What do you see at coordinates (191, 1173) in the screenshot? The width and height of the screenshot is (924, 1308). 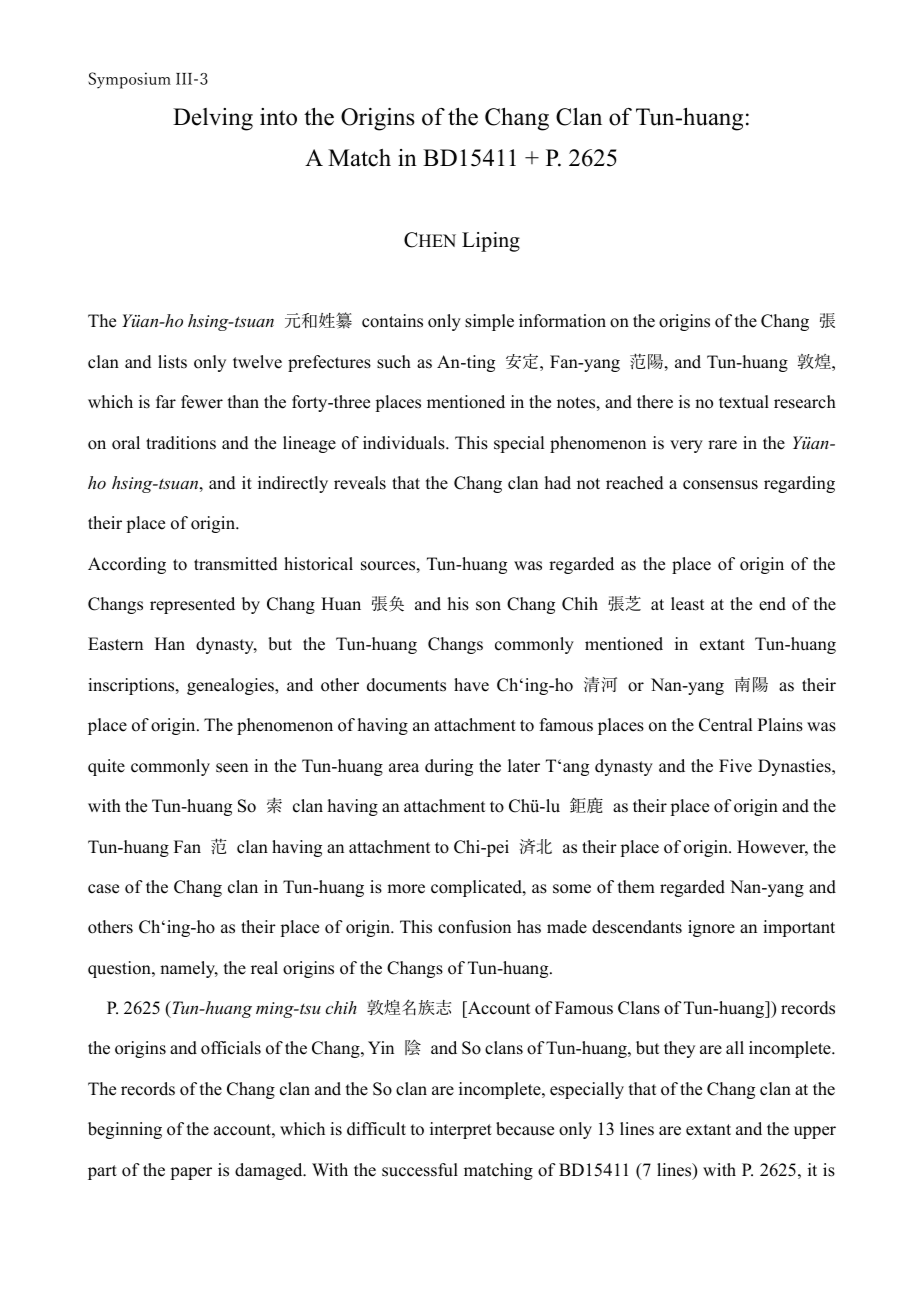 I see `paper` at bounding box center [191, 1173].
